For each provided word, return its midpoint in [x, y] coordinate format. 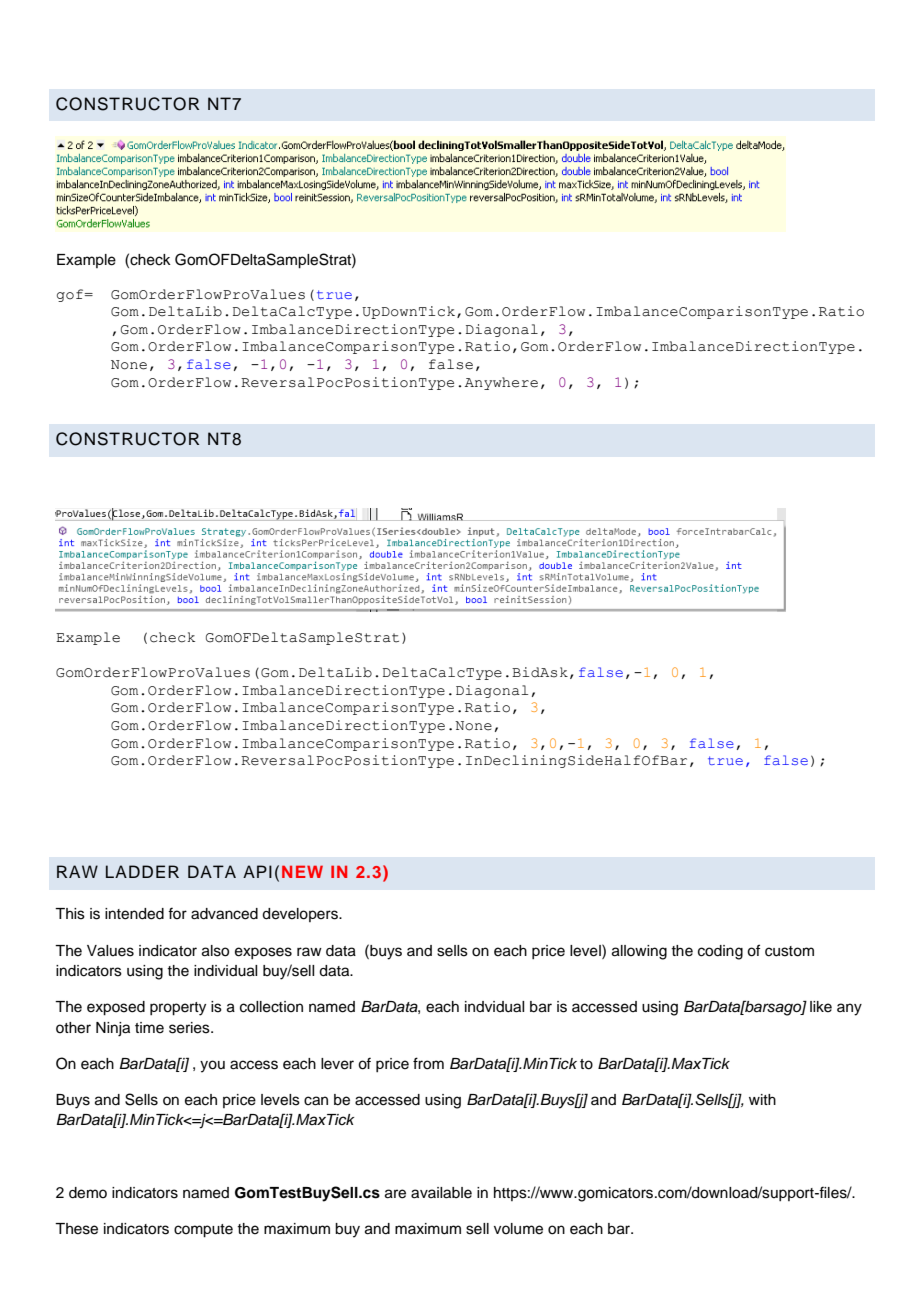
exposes [263, 953]
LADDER [142, 871]
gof [71, 295]
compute [203, 1231]
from [428, 1063]
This [70, 914]
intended [134, 914]
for [177, 913]
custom [789, 951]
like [821, 1007]
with [762, 1099]
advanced [224, 914]
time [149, 1028]
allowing [639, 952]
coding [720, 952]
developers [301, 915]
